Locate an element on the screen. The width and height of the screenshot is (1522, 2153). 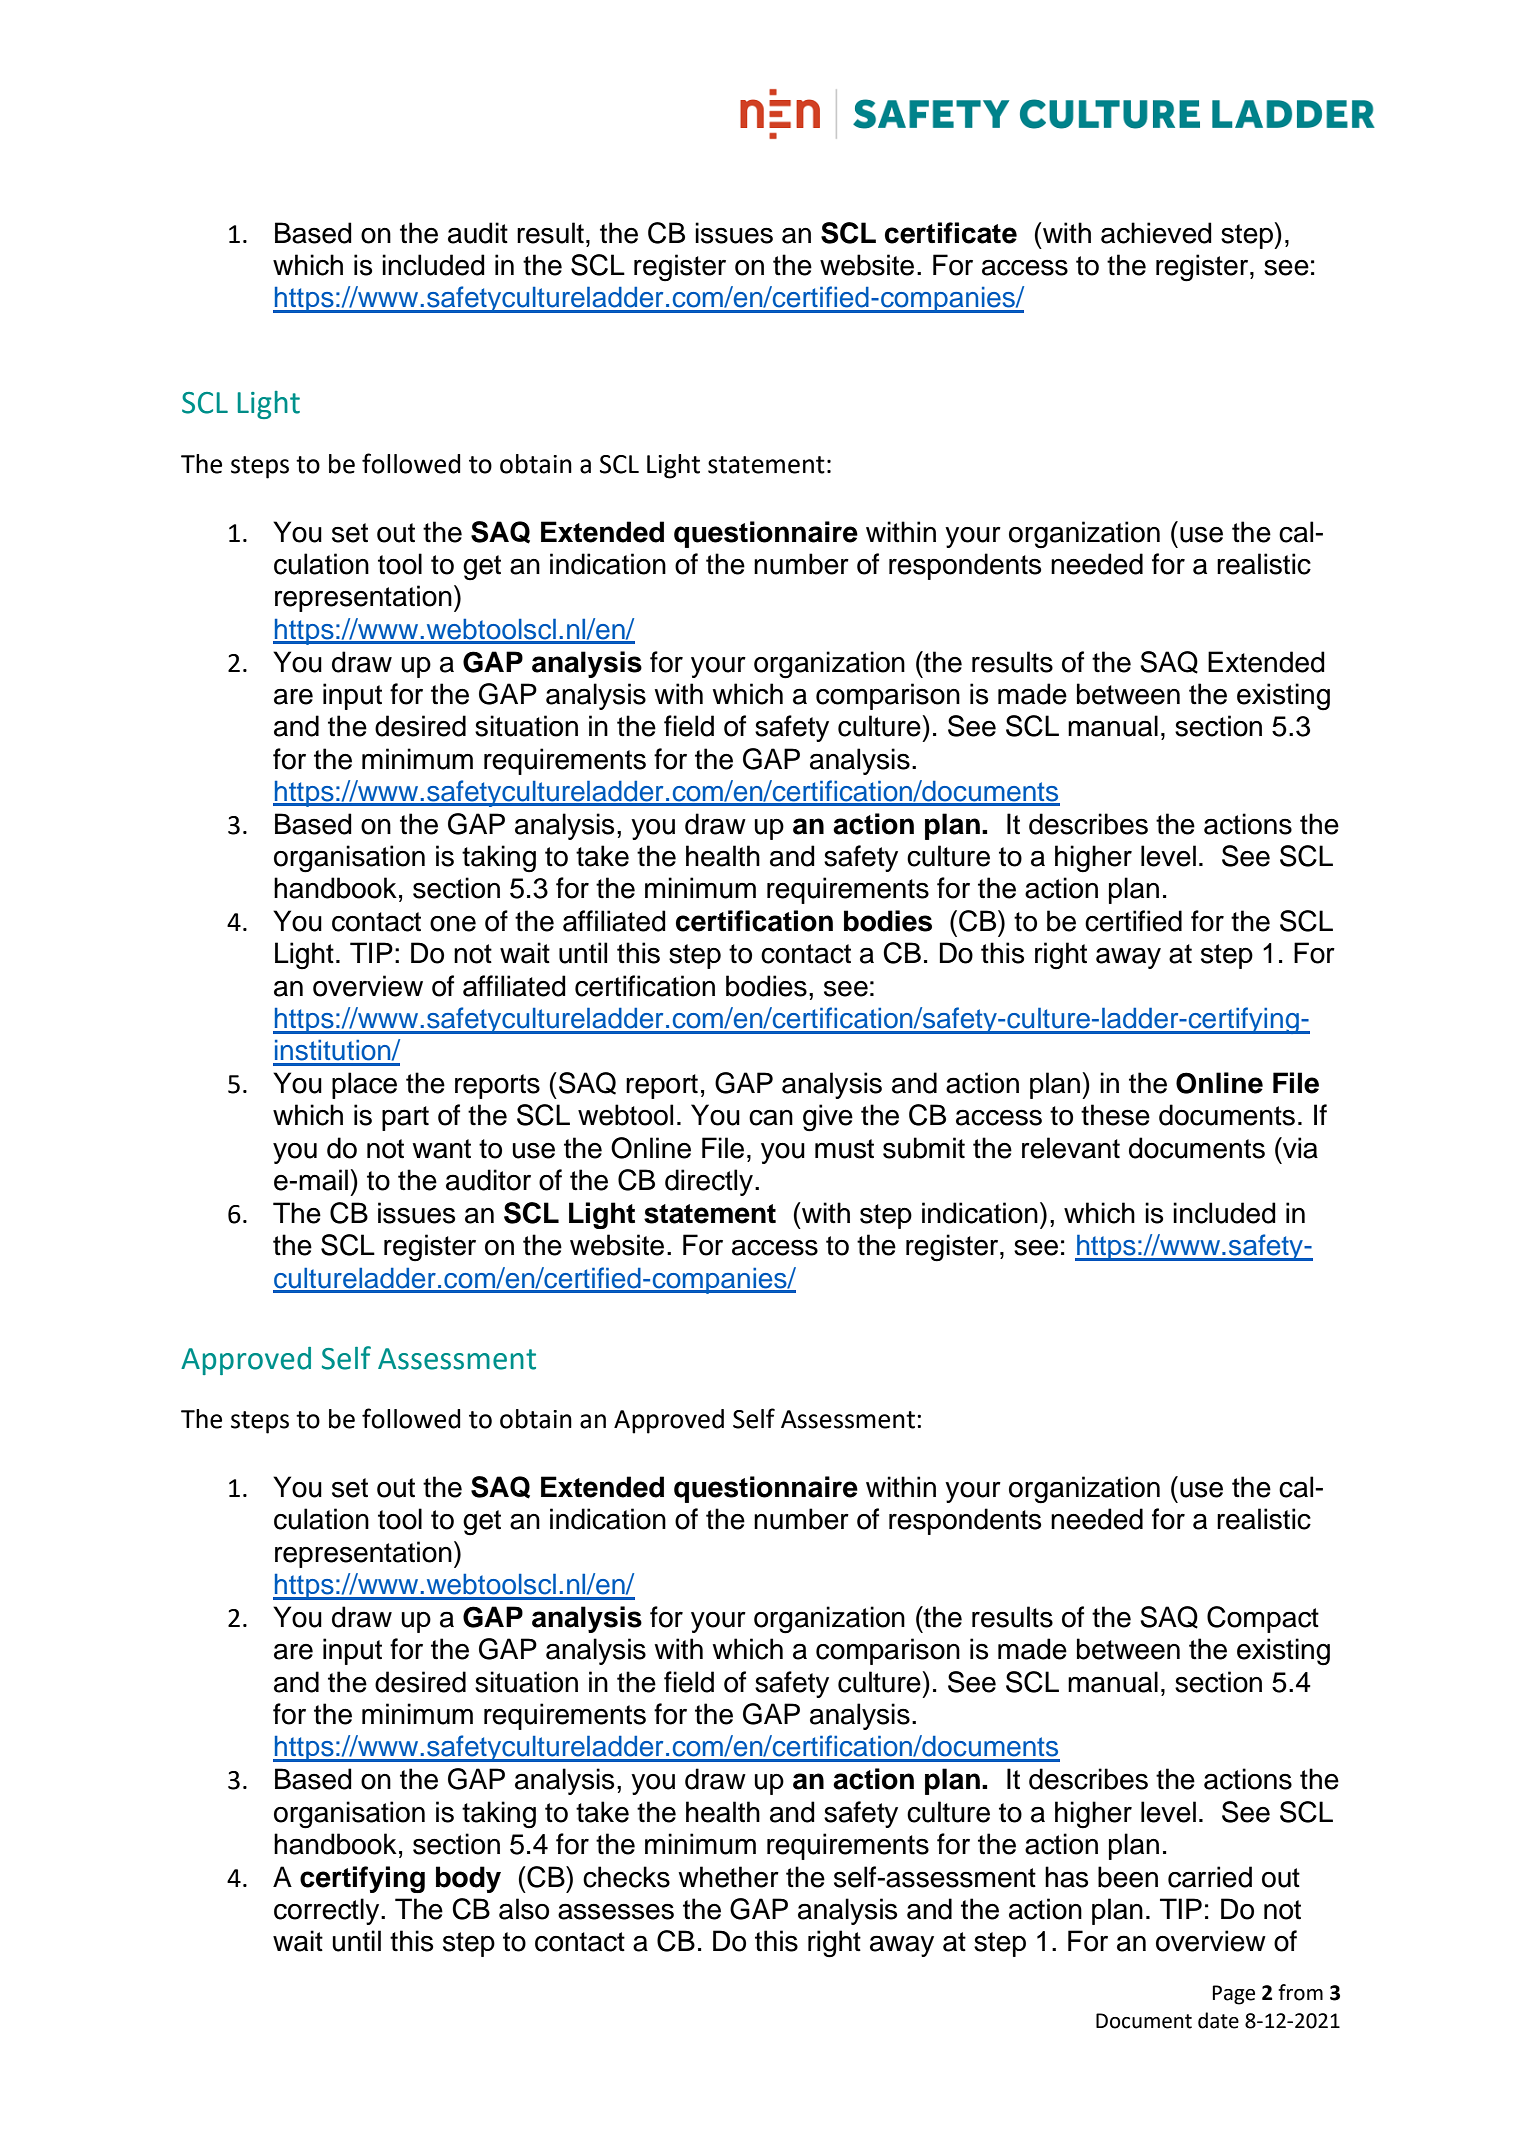
certificate is located at coordinates (951, 233).
